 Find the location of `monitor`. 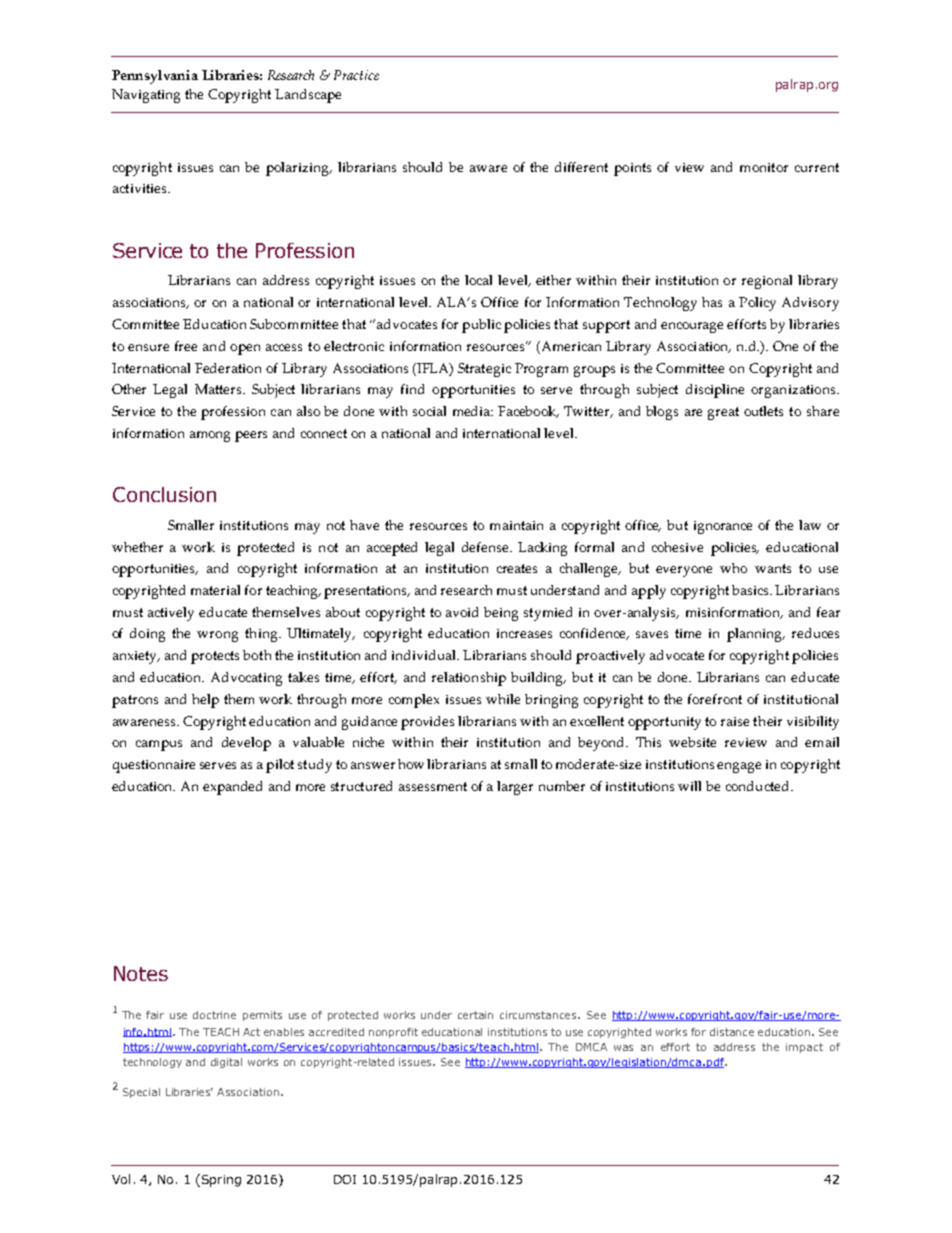

monitor is located at coordinates (764, 167).
